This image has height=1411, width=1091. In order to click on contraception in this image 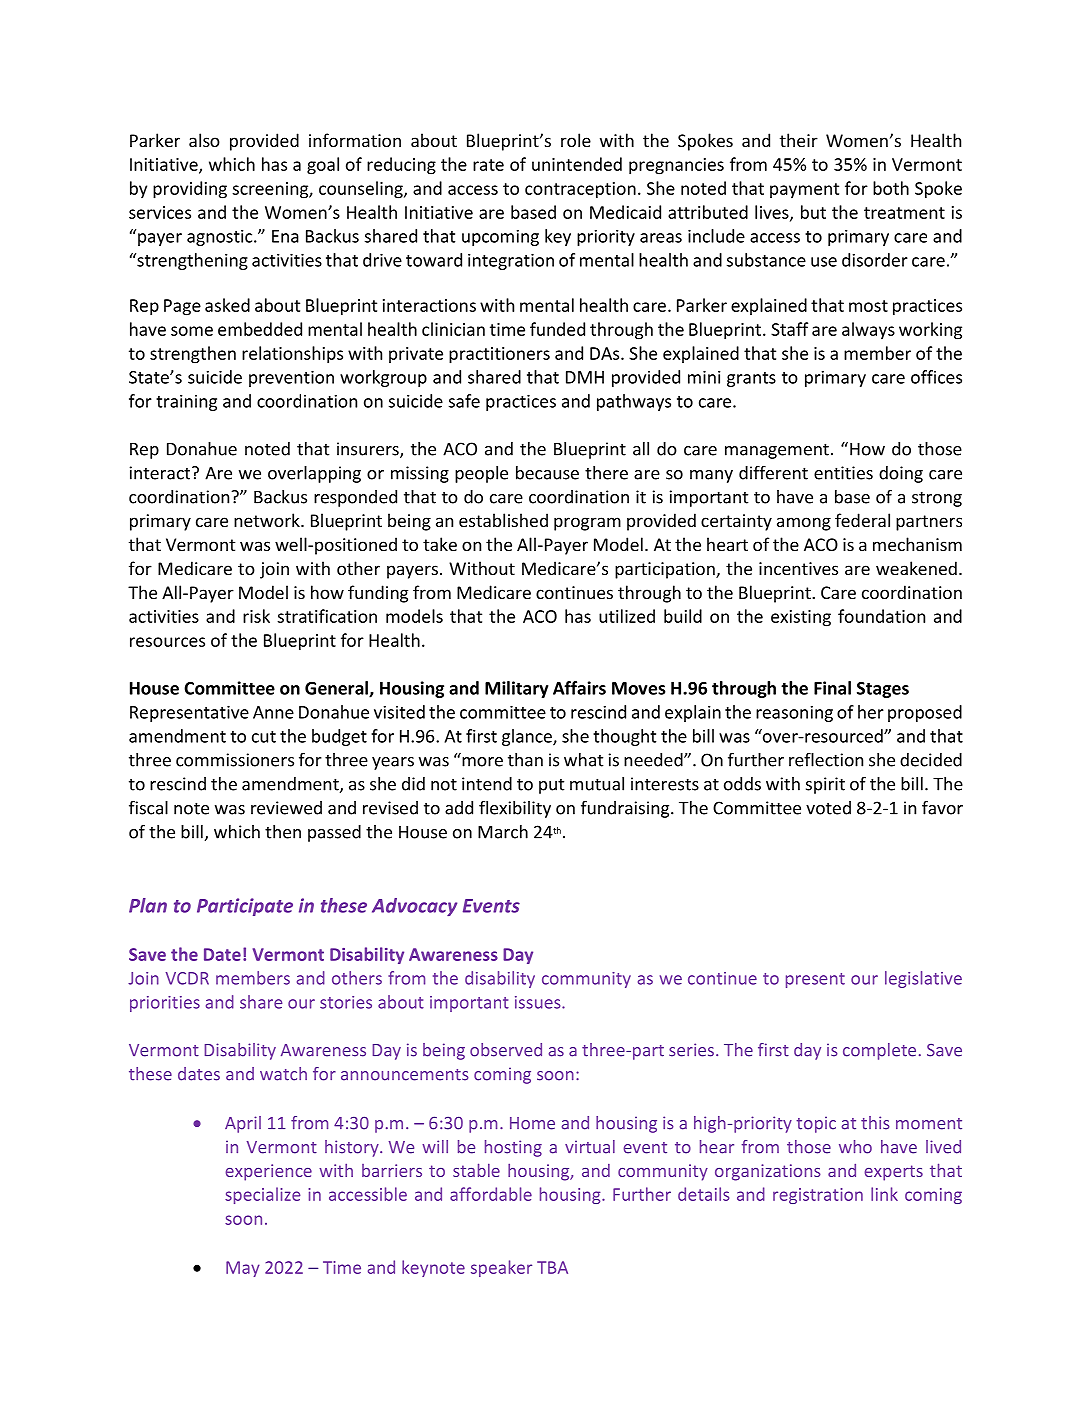, I will do `click(580, 190)`.
